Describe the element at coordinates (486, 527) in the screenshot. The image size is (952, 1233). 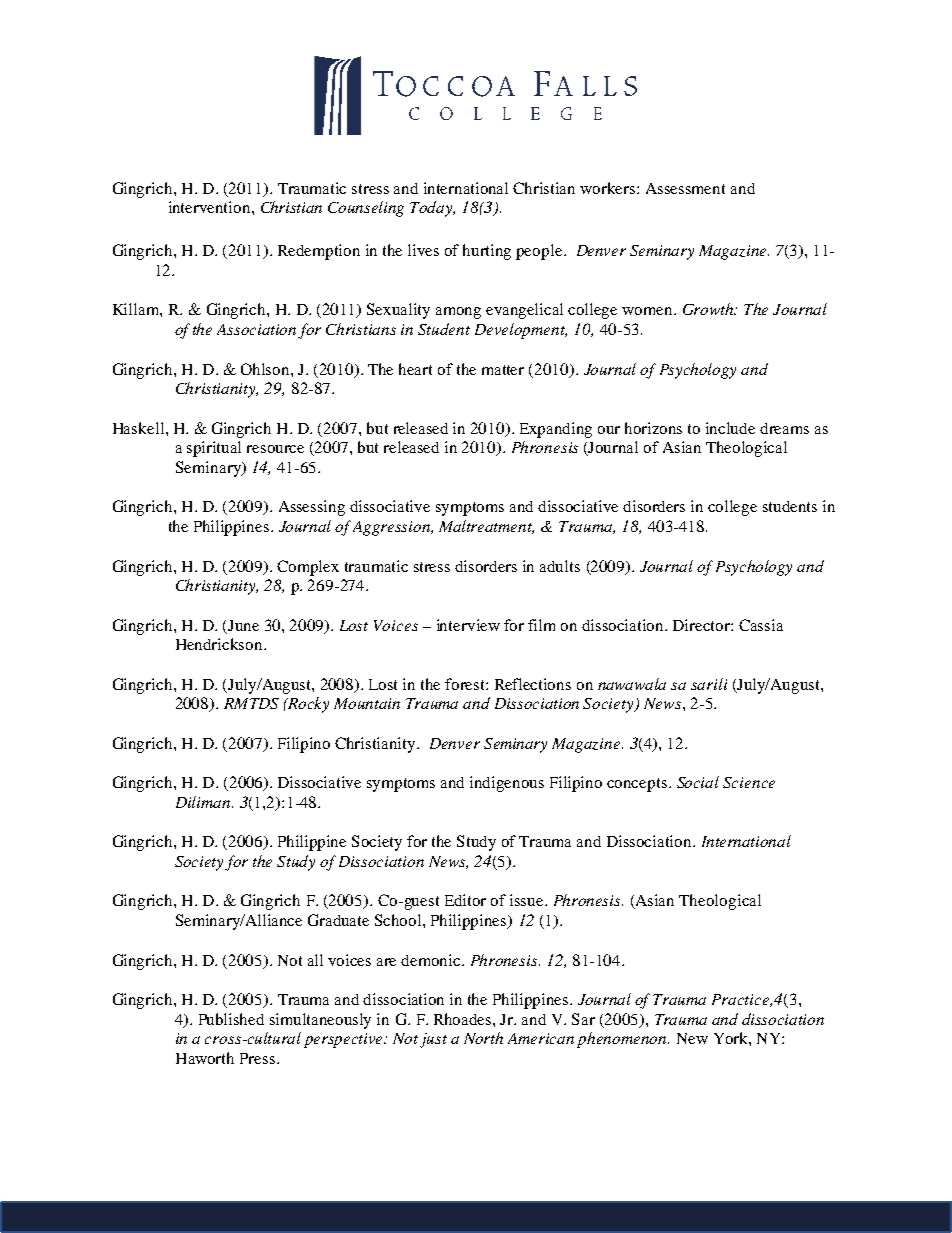
I see `Maltreatment` at that location.
